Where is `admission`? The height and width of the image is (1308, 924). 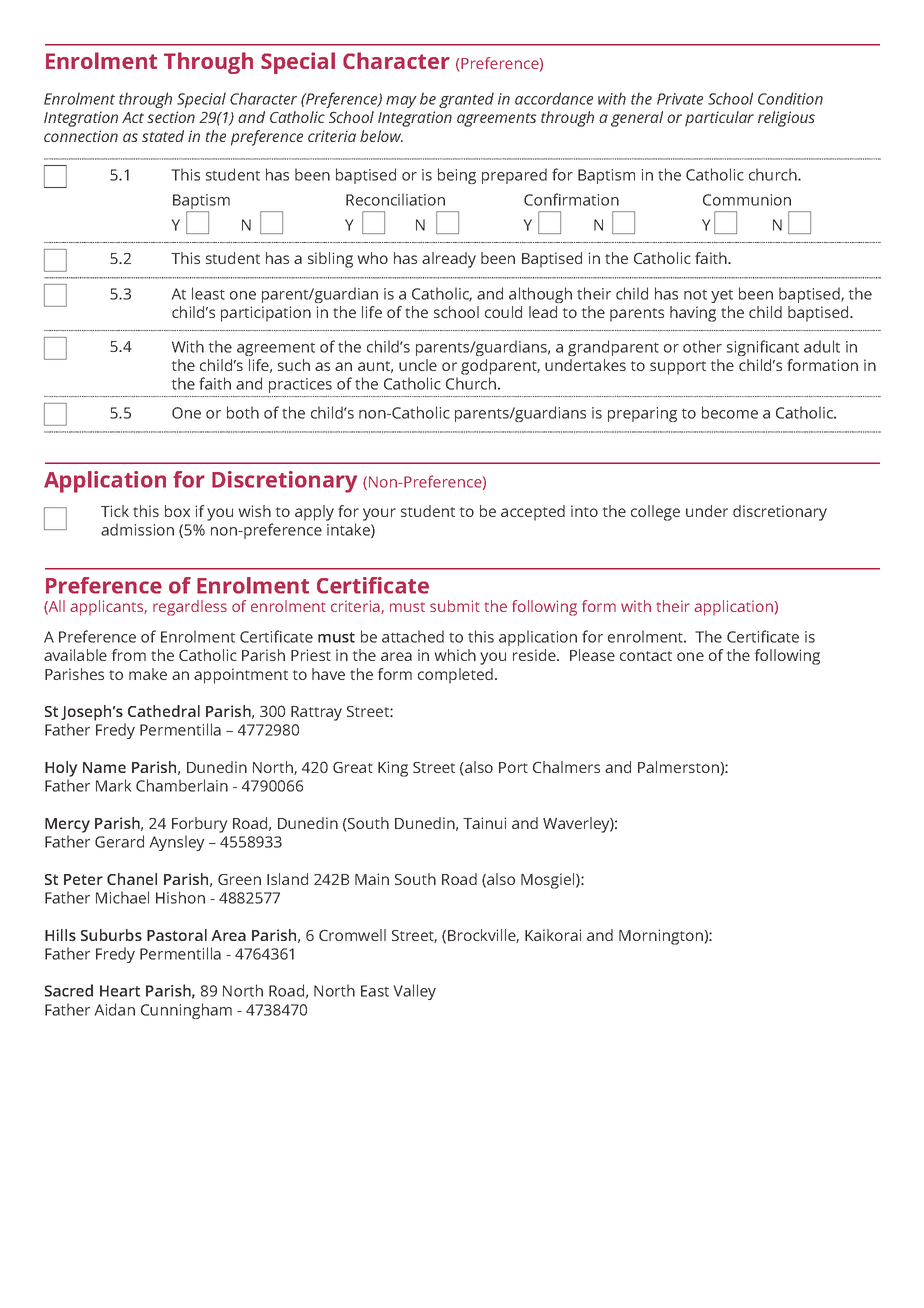 admission is located at coordinates (137, 529).
